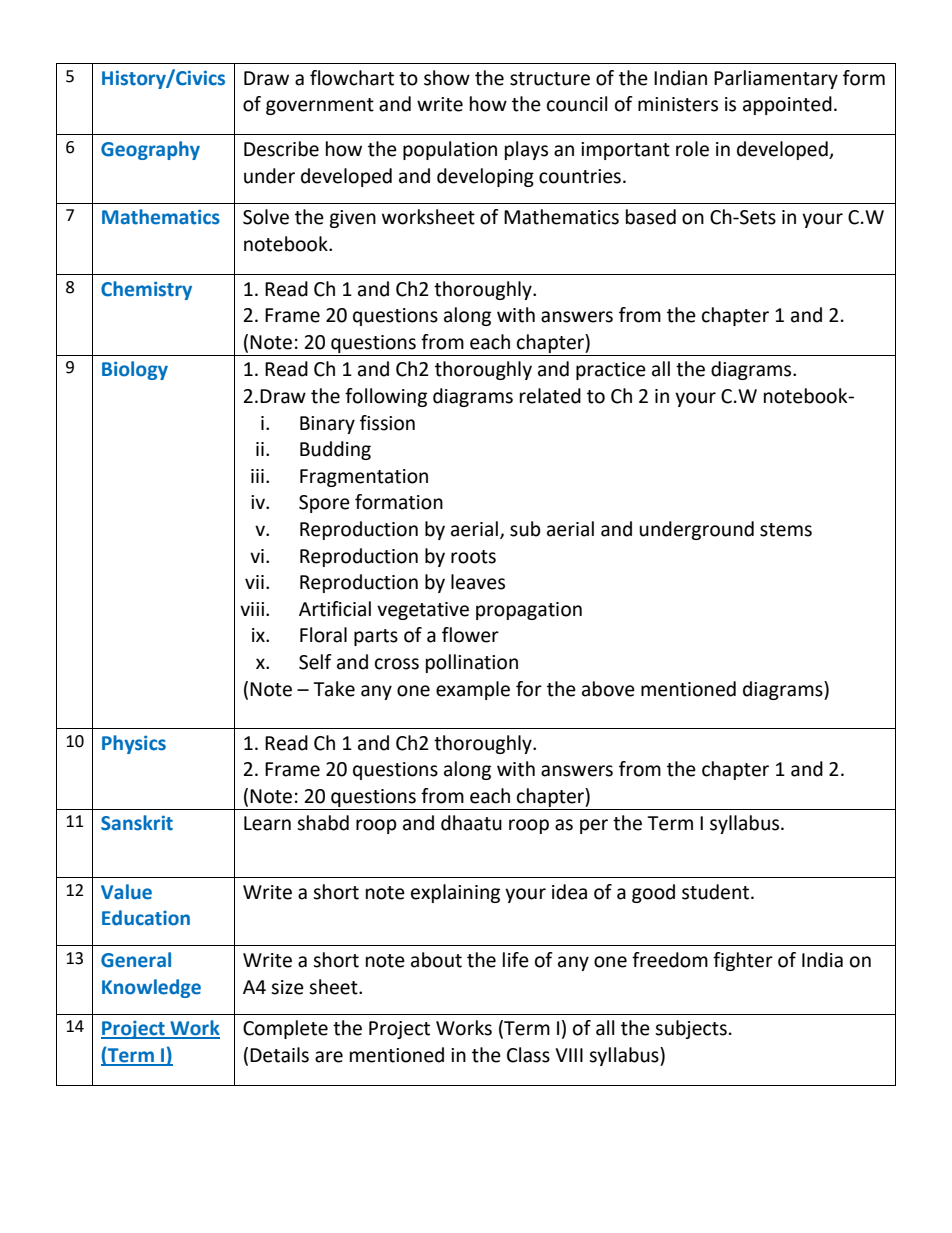  Describe the element at coordinates (447, 78) in the page. I see `show` at that location.
